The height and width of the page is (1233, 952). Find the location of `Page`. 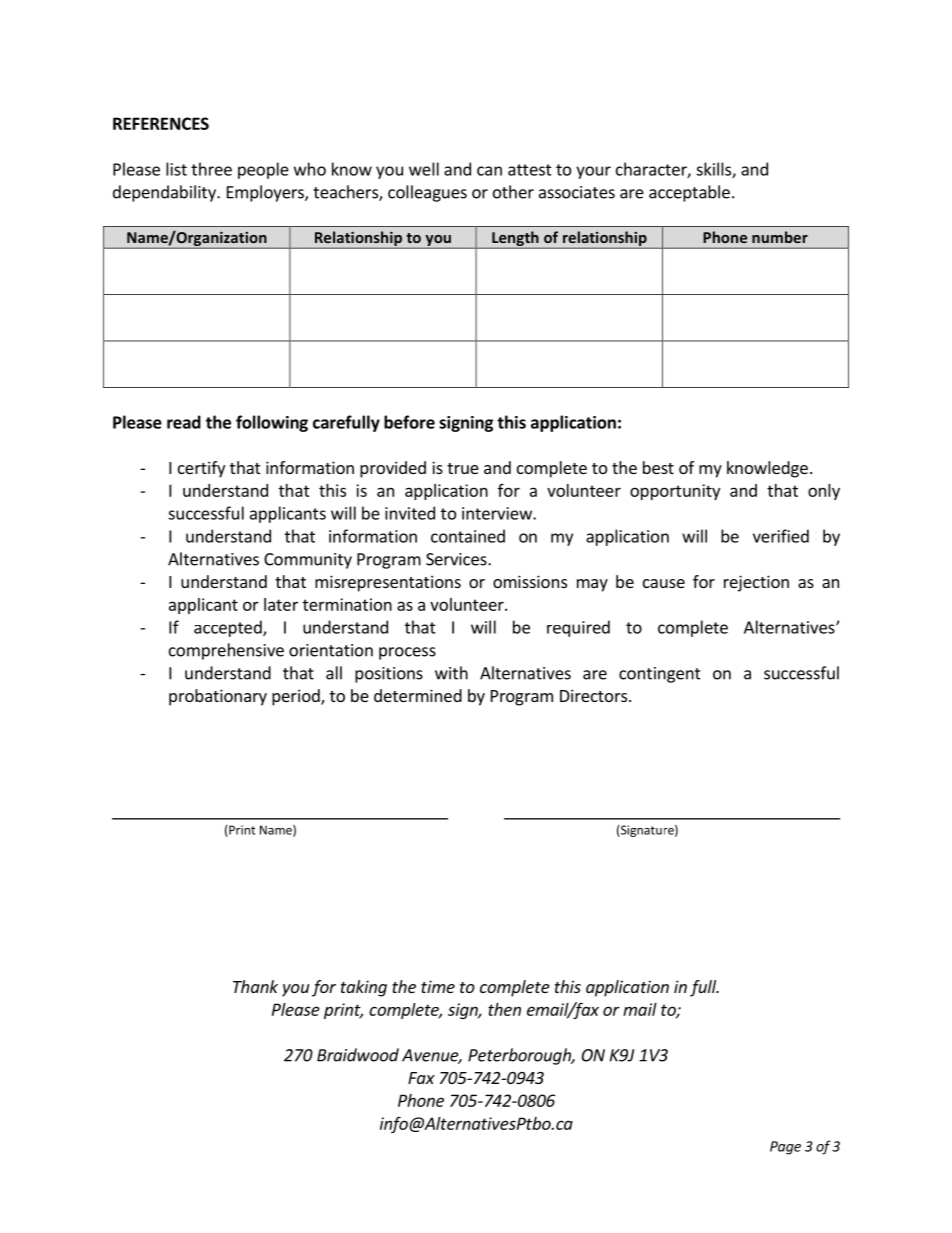

Page is located at coordinates (785, 1148).
